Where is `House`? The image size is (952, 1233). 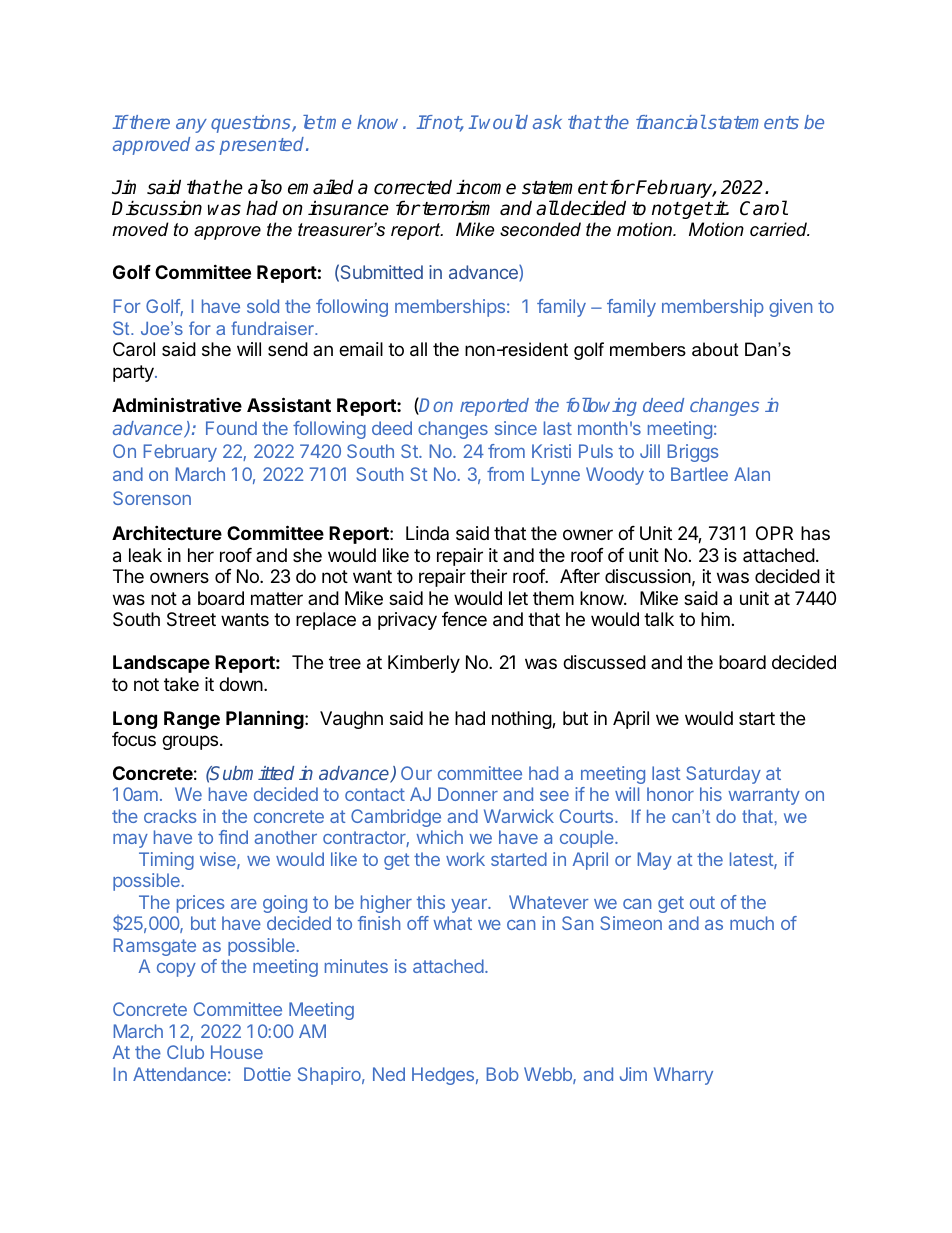
House is located at coordinates (237, 1052).
